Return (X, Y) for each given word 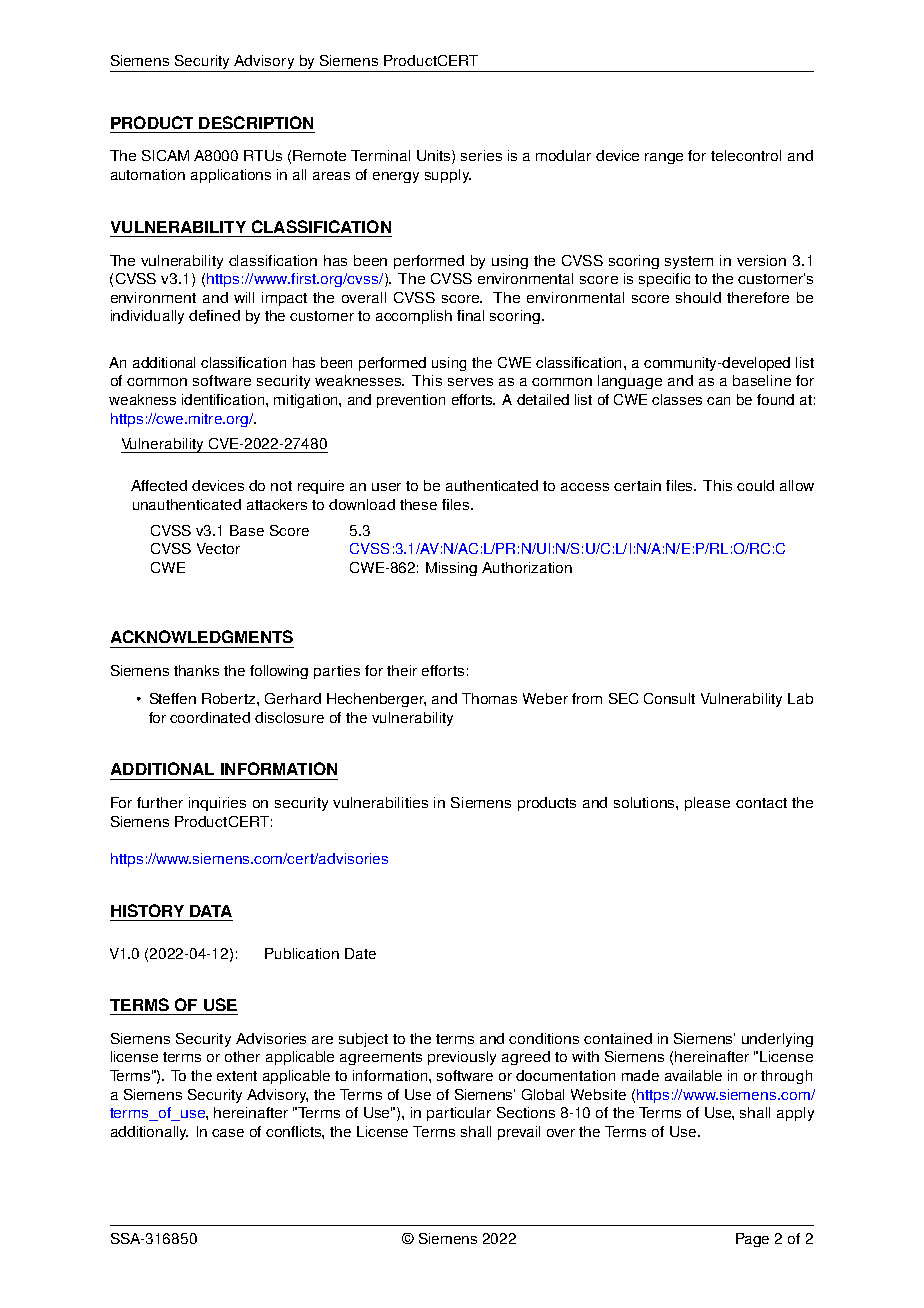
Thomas (489, 698)
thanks (196, 670)
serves (470, 382)
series (481, 155)
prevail (519, 1133)
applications (231, 176)
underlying (777, 1040)
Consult (669, 698)
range (664, 158)
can (718, 401)
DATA (211, 911)
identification (224, 399)
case (228, 1133)
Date (360, 953)
